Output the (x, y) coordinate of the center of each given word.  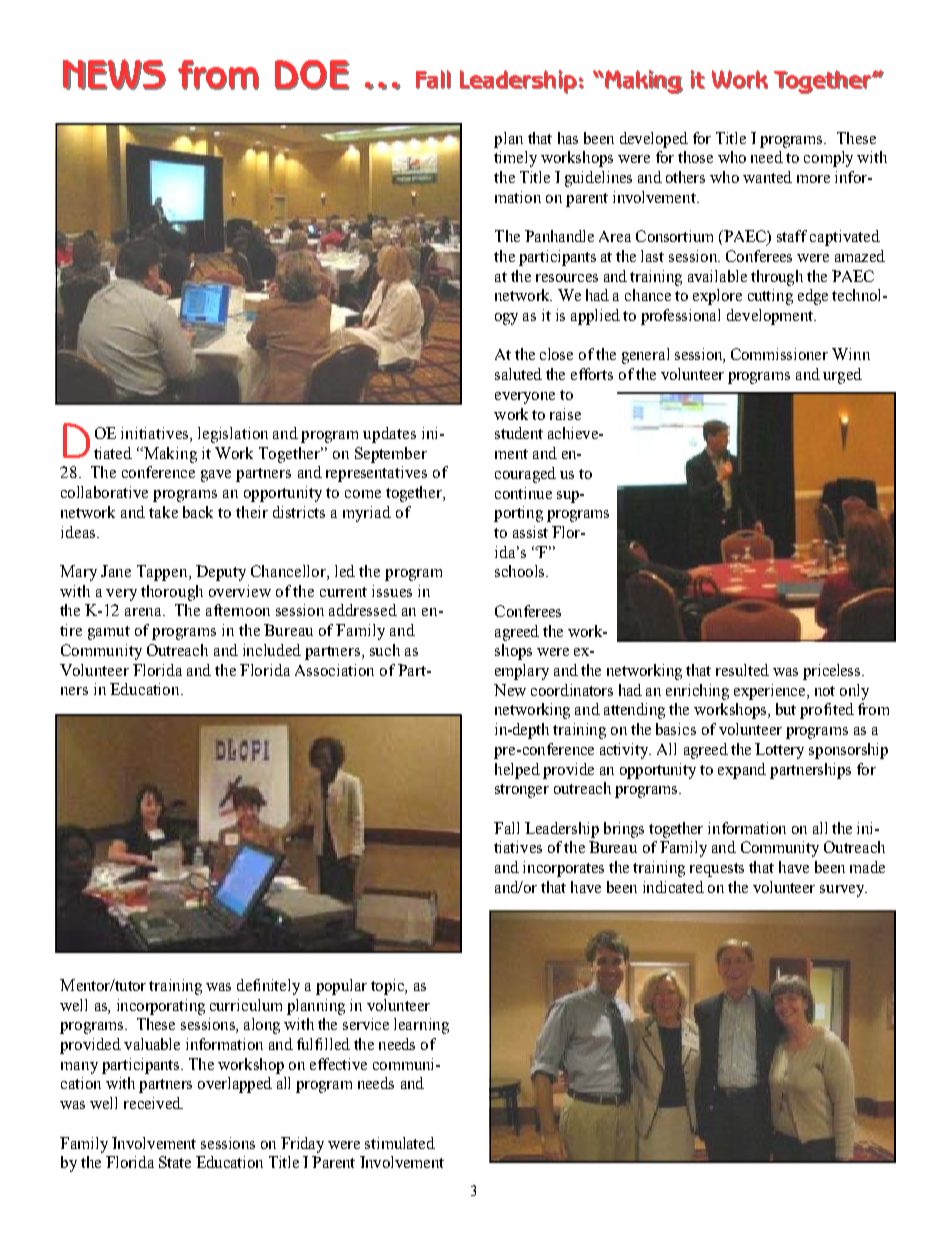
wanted (767, 177)
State (175, 1162)
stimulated (400, 1143)
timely (515, 159)
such (385, 650)
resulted (742, 670)
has (568, 138)
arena (145, 612)
